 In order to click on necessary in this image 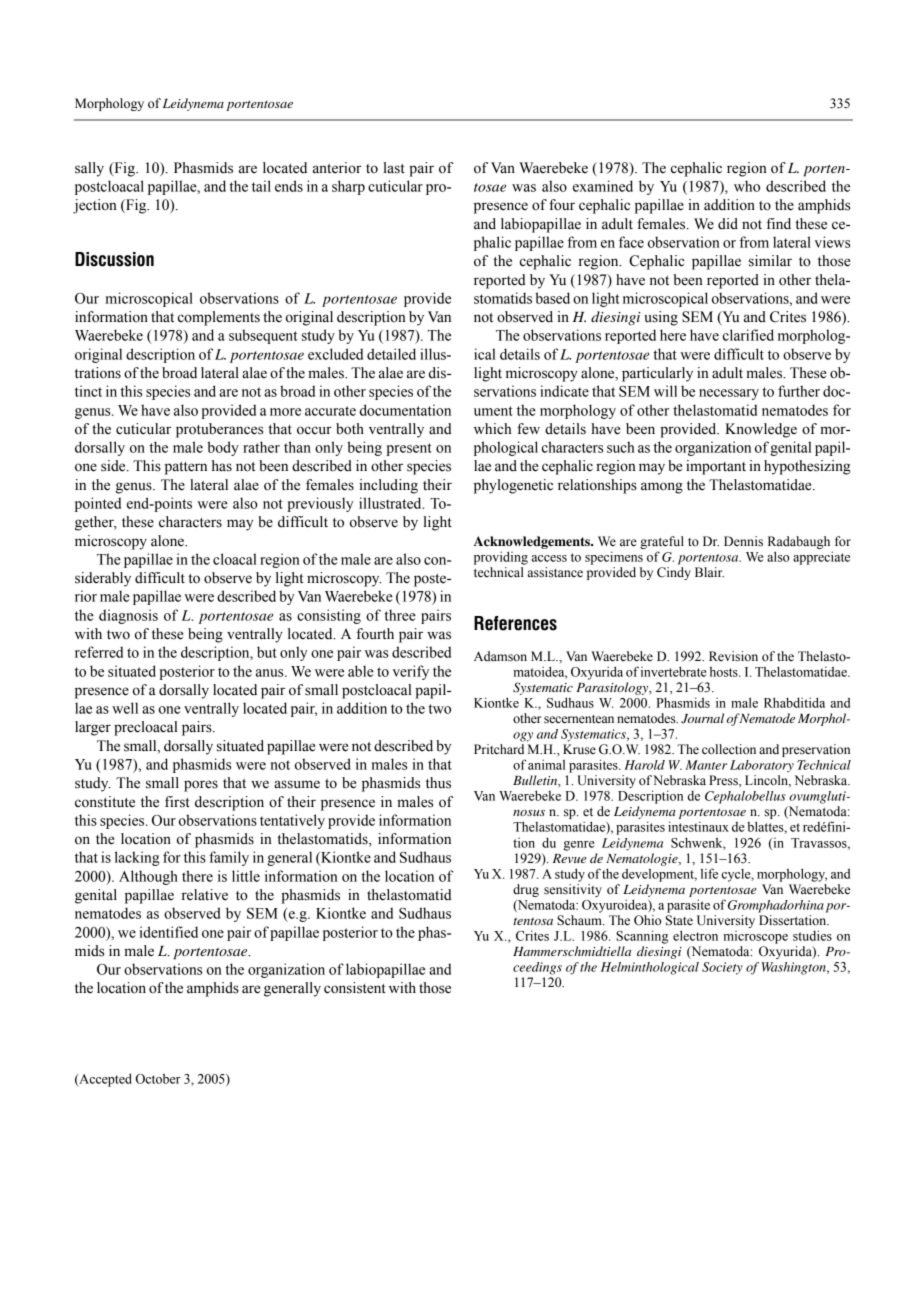, I will do `click(729, 394)`.
